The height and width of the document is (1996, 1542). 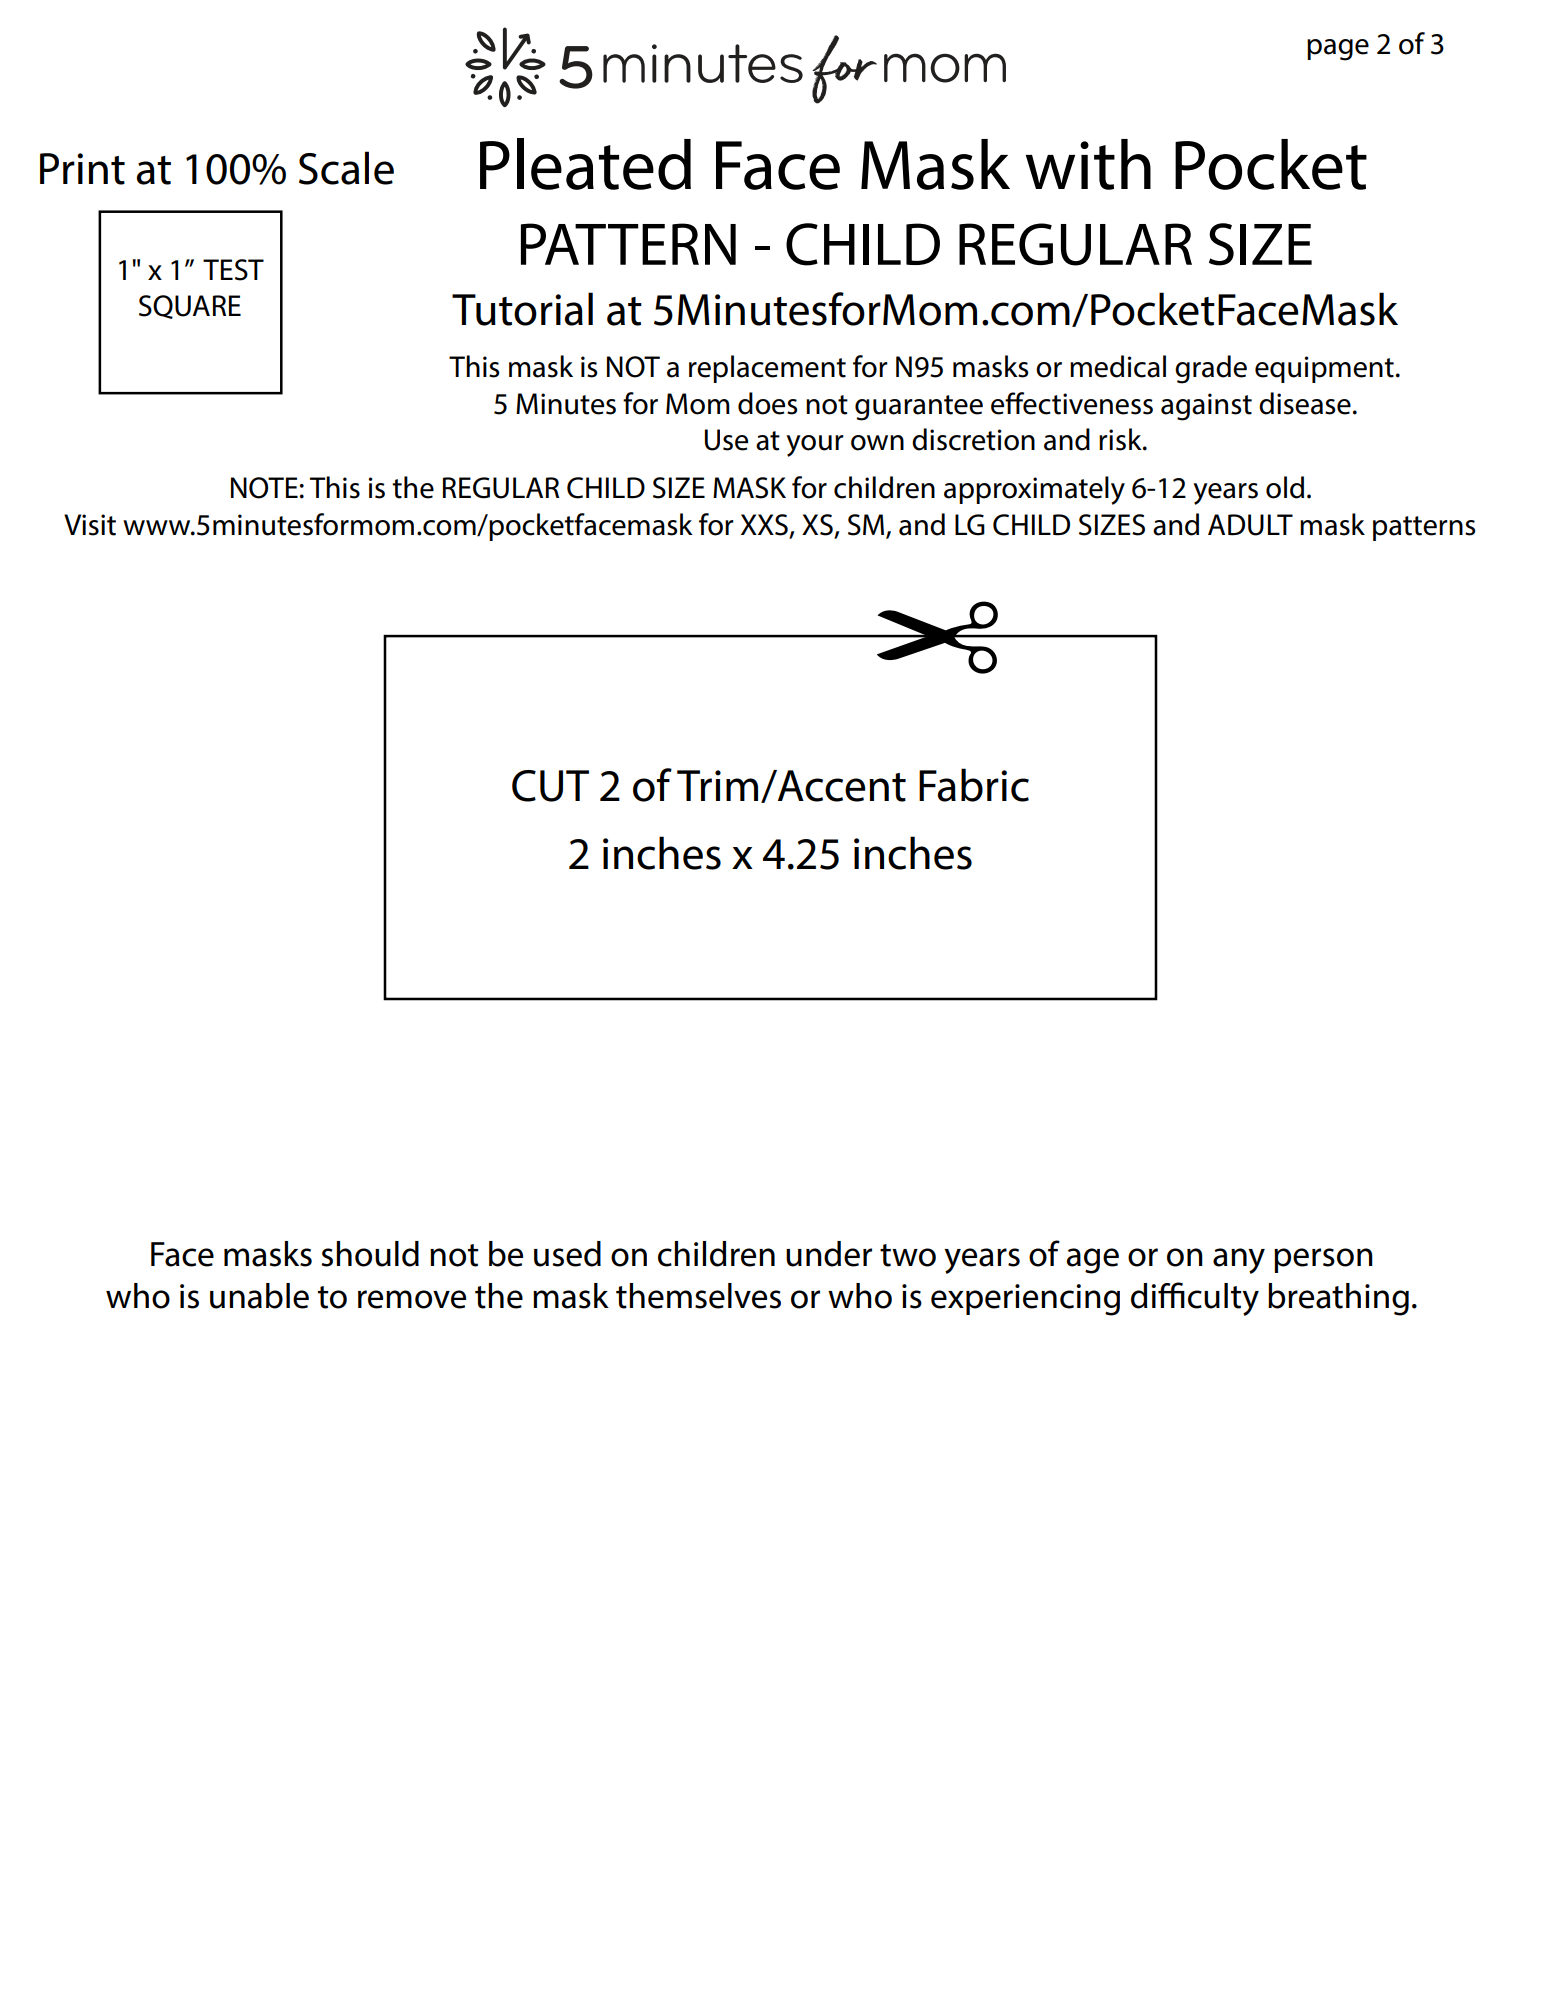 I want to click on SQUARE, so click(x=190, y=307).
